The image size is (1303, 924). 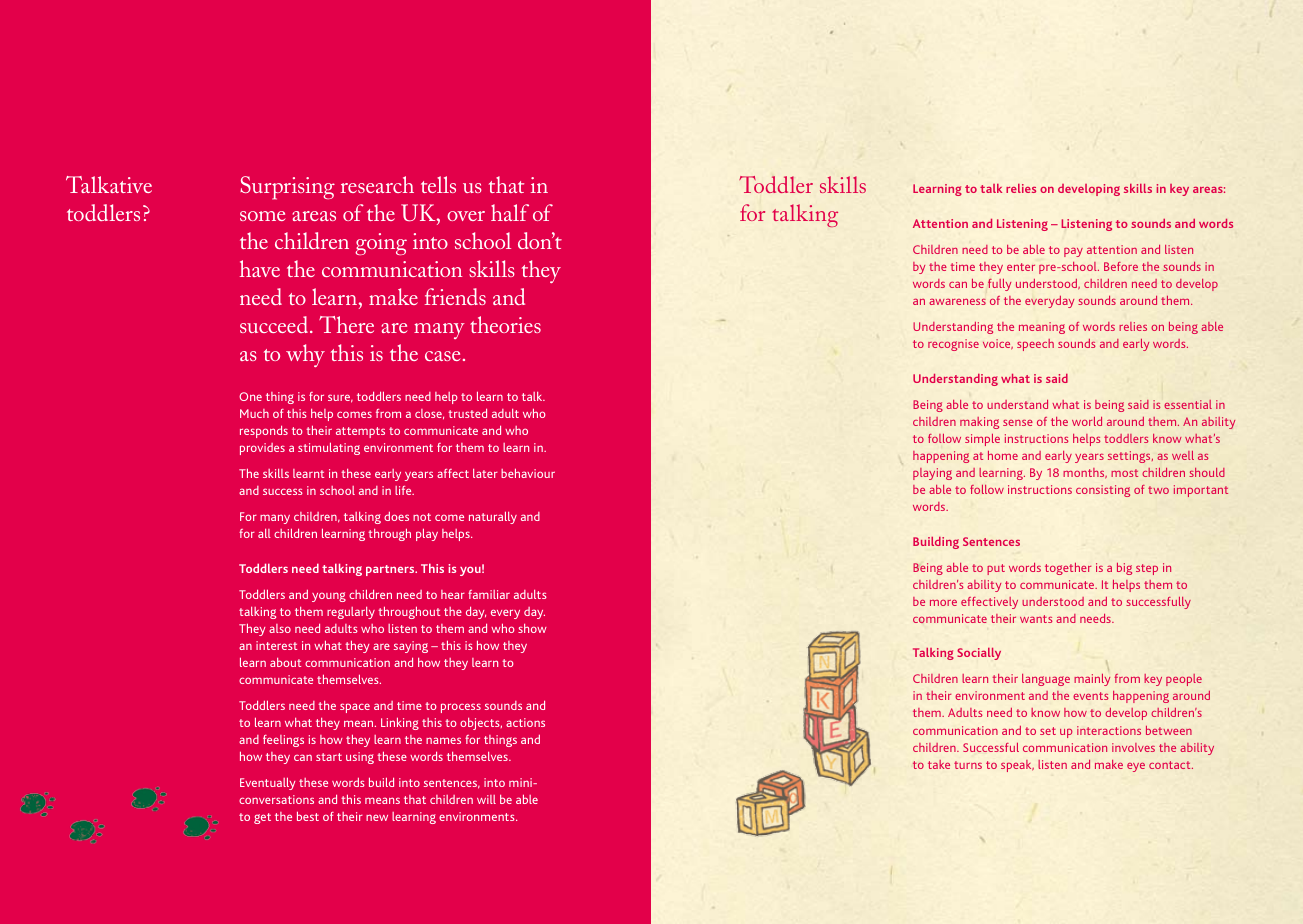 I want to click on making, so click(x=979, y=423).
